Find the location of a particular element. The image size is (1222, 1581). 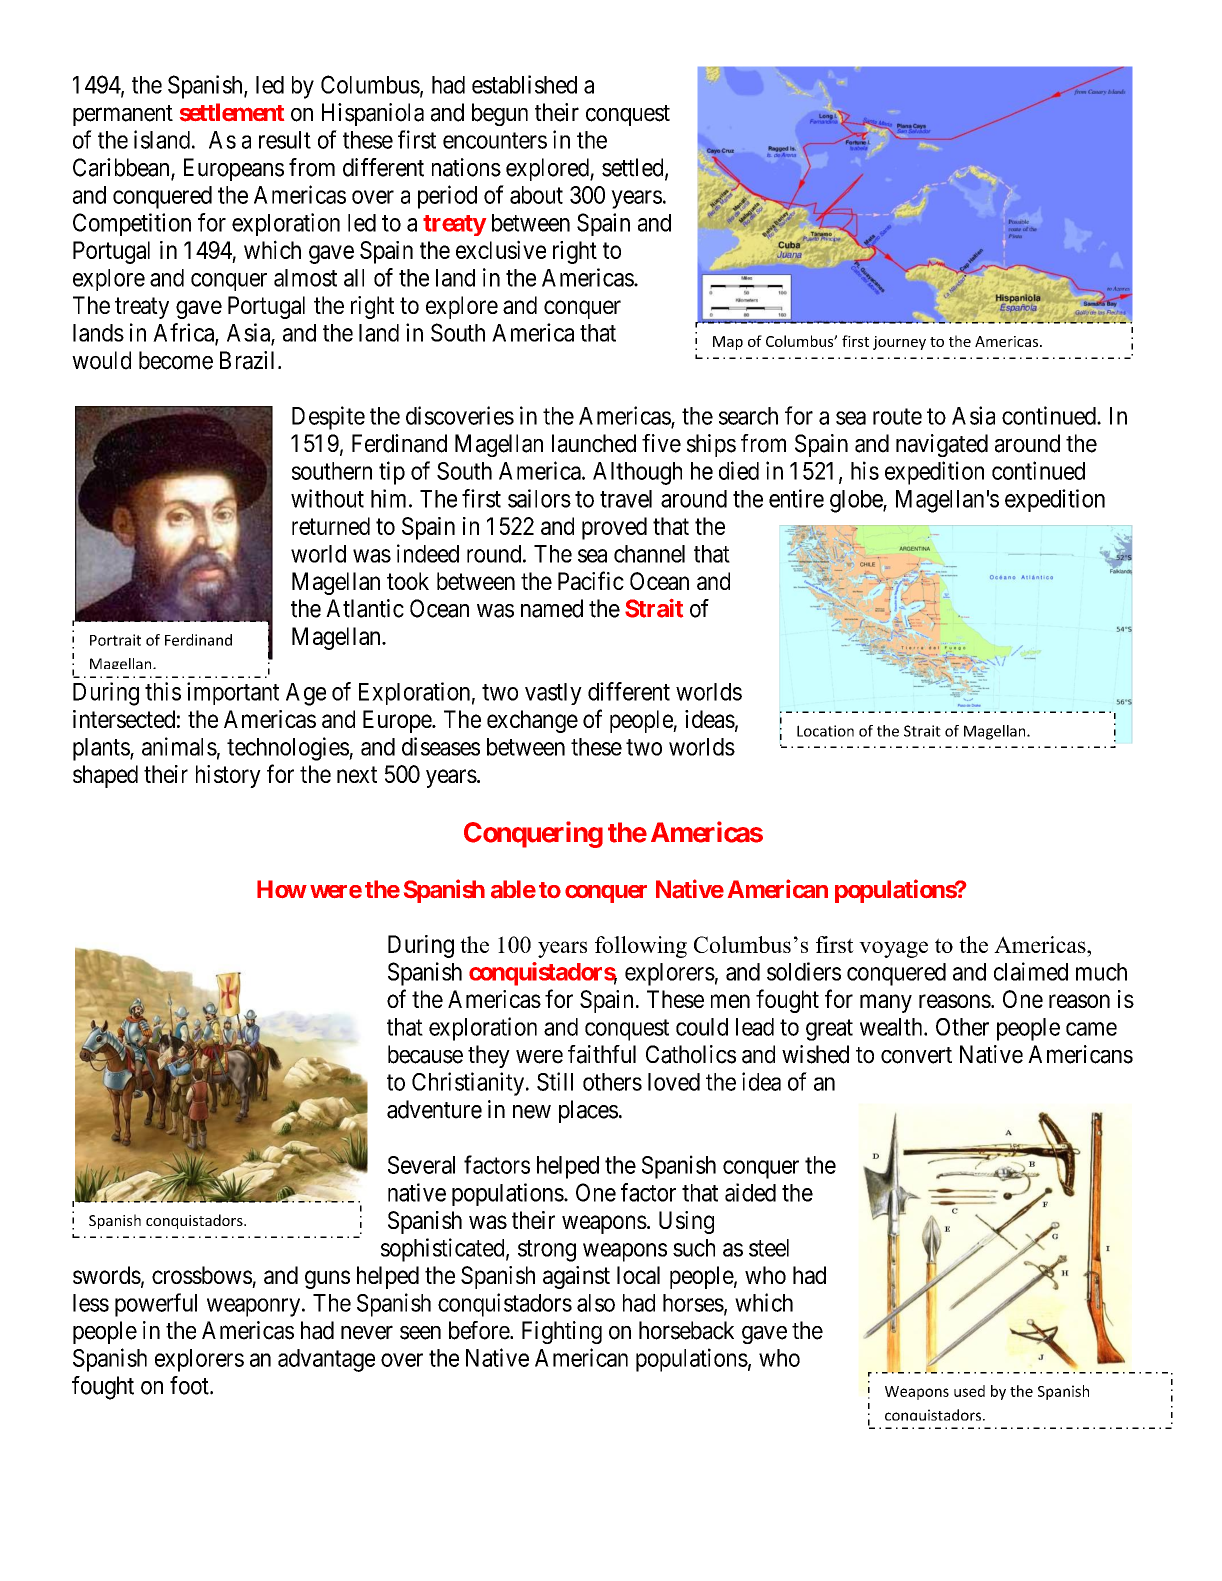

Fighting is located at coordinates (562, 1332).
